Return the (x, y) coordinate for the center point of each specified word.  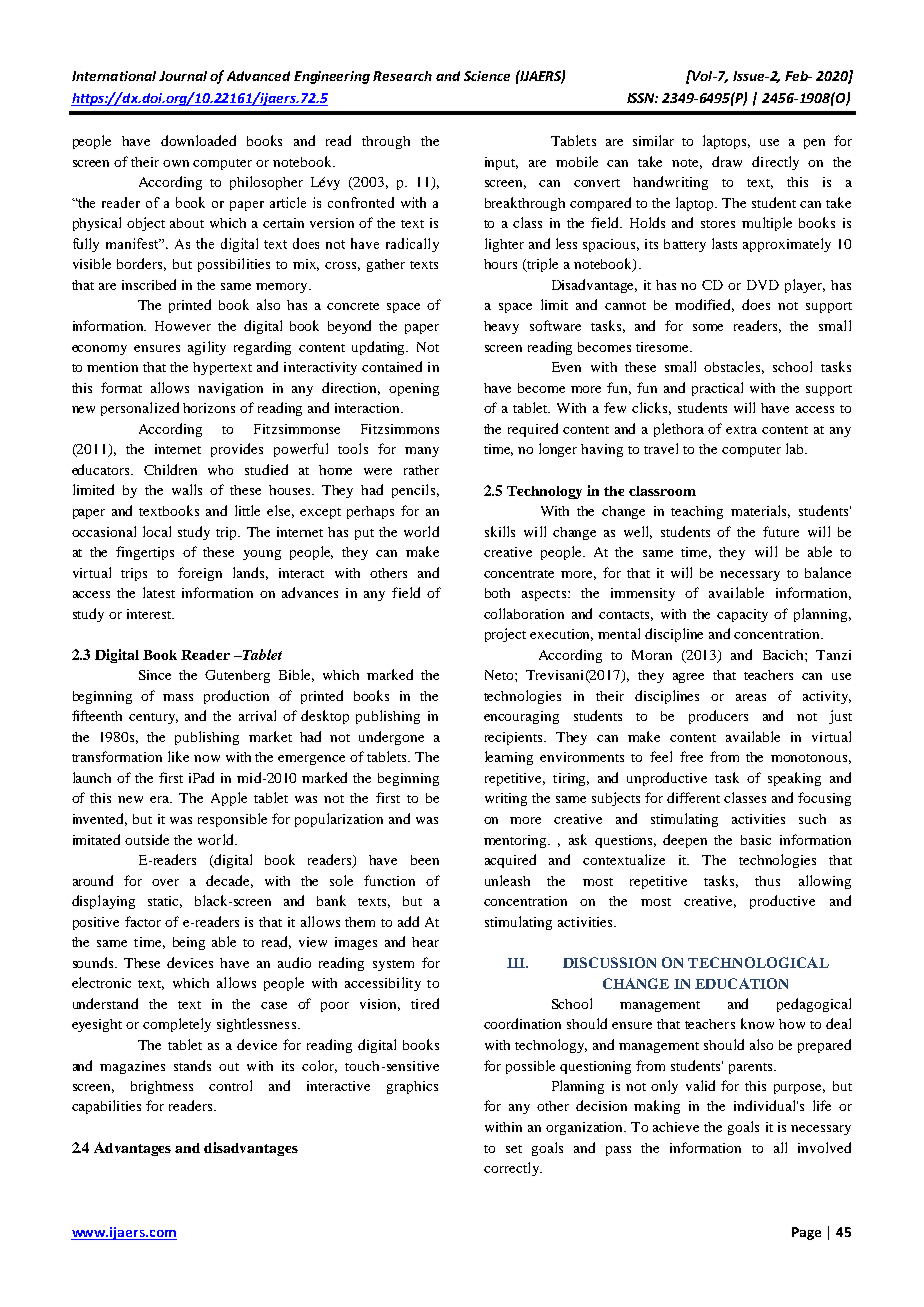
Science (487, 76)
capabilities (106, 1107)
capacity (742, 615)
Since (155, 675)
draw (727, 161)
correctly (512, 1169)
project (505, 635)
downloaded (198, 140)
